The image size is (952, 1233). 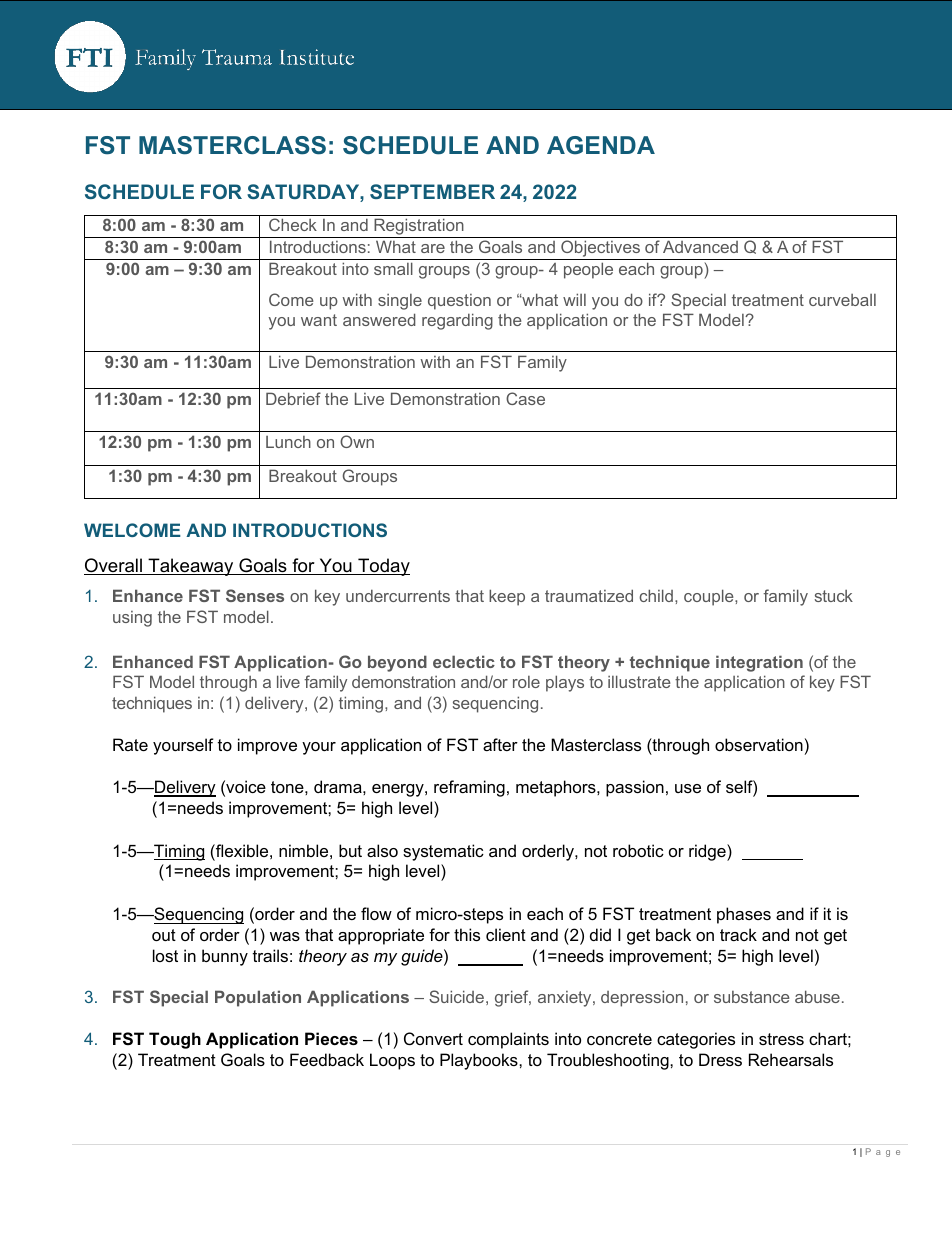 What do you see at coordinates (508, 1040) in the document?
I see `complaints` at bounding box center [508, 1040].
